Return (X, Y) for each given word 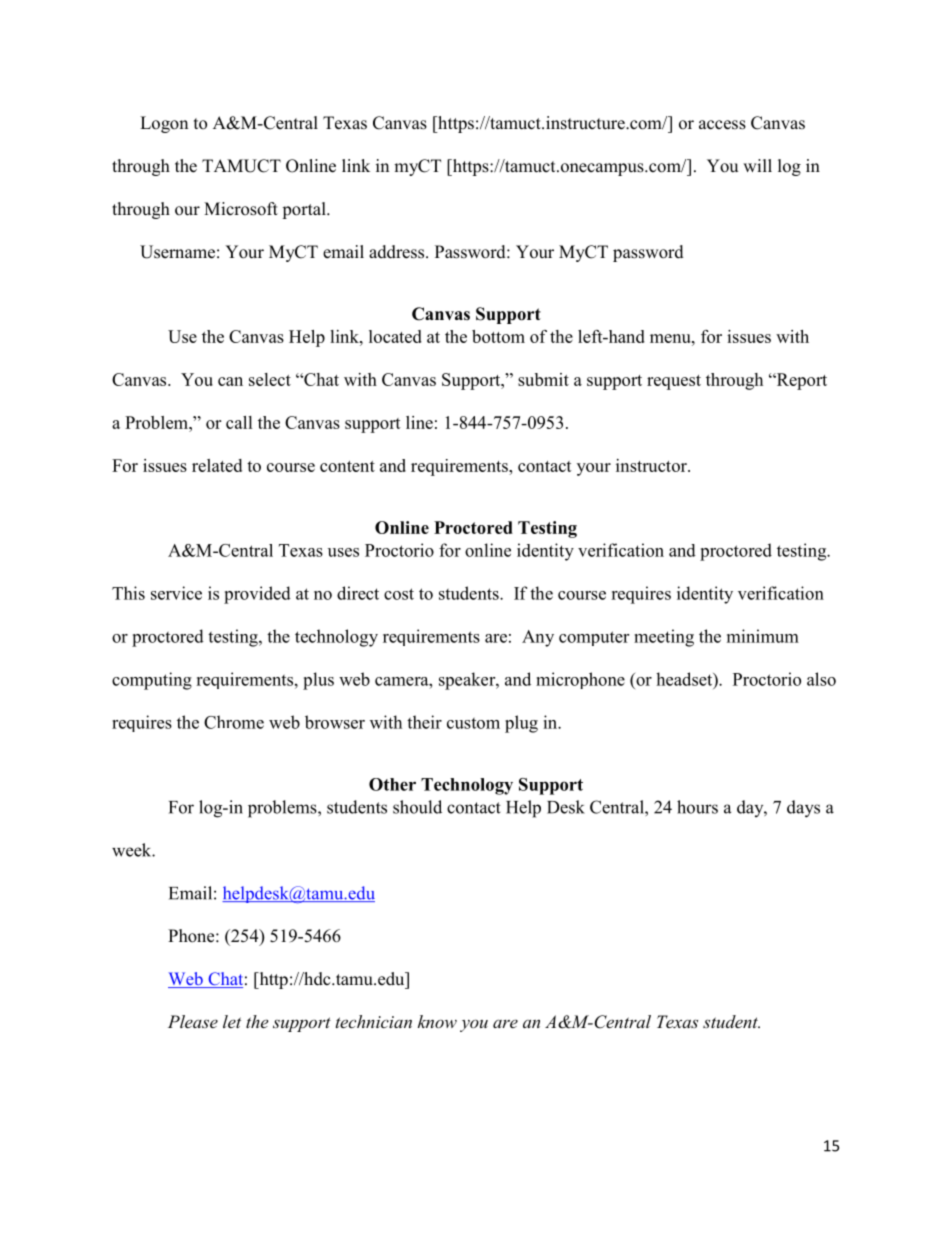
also (821, 679)
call (239, 422)
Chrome (234, 722)
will (757, 165)
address (398, 252)
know (437, 1021)
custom (473, 723)
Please (193, 1021)
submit (543, 379)
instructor (652, 465)
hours (697, 807)
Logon (164, 124)
